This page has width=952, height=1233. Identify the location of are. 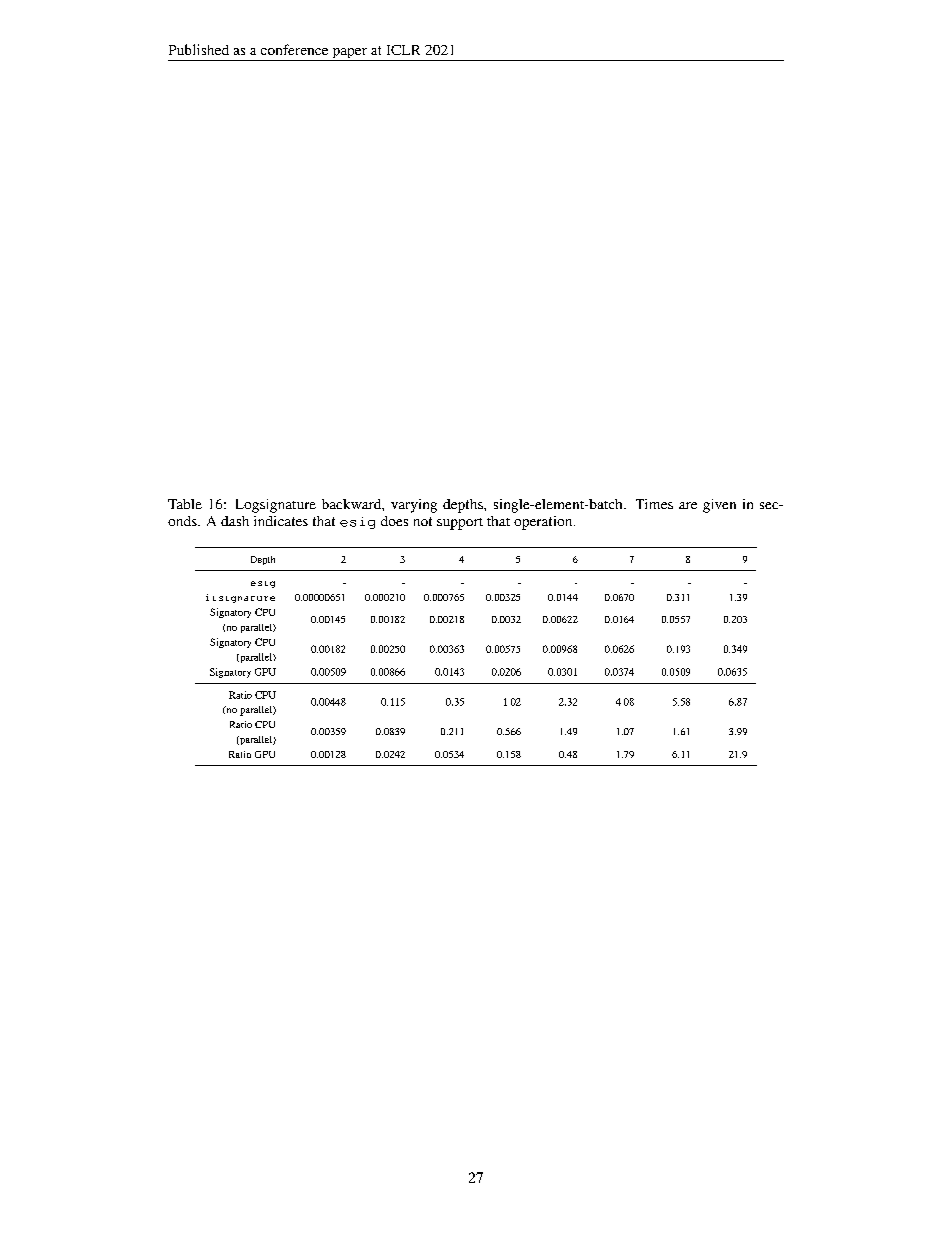
(688, 505).
